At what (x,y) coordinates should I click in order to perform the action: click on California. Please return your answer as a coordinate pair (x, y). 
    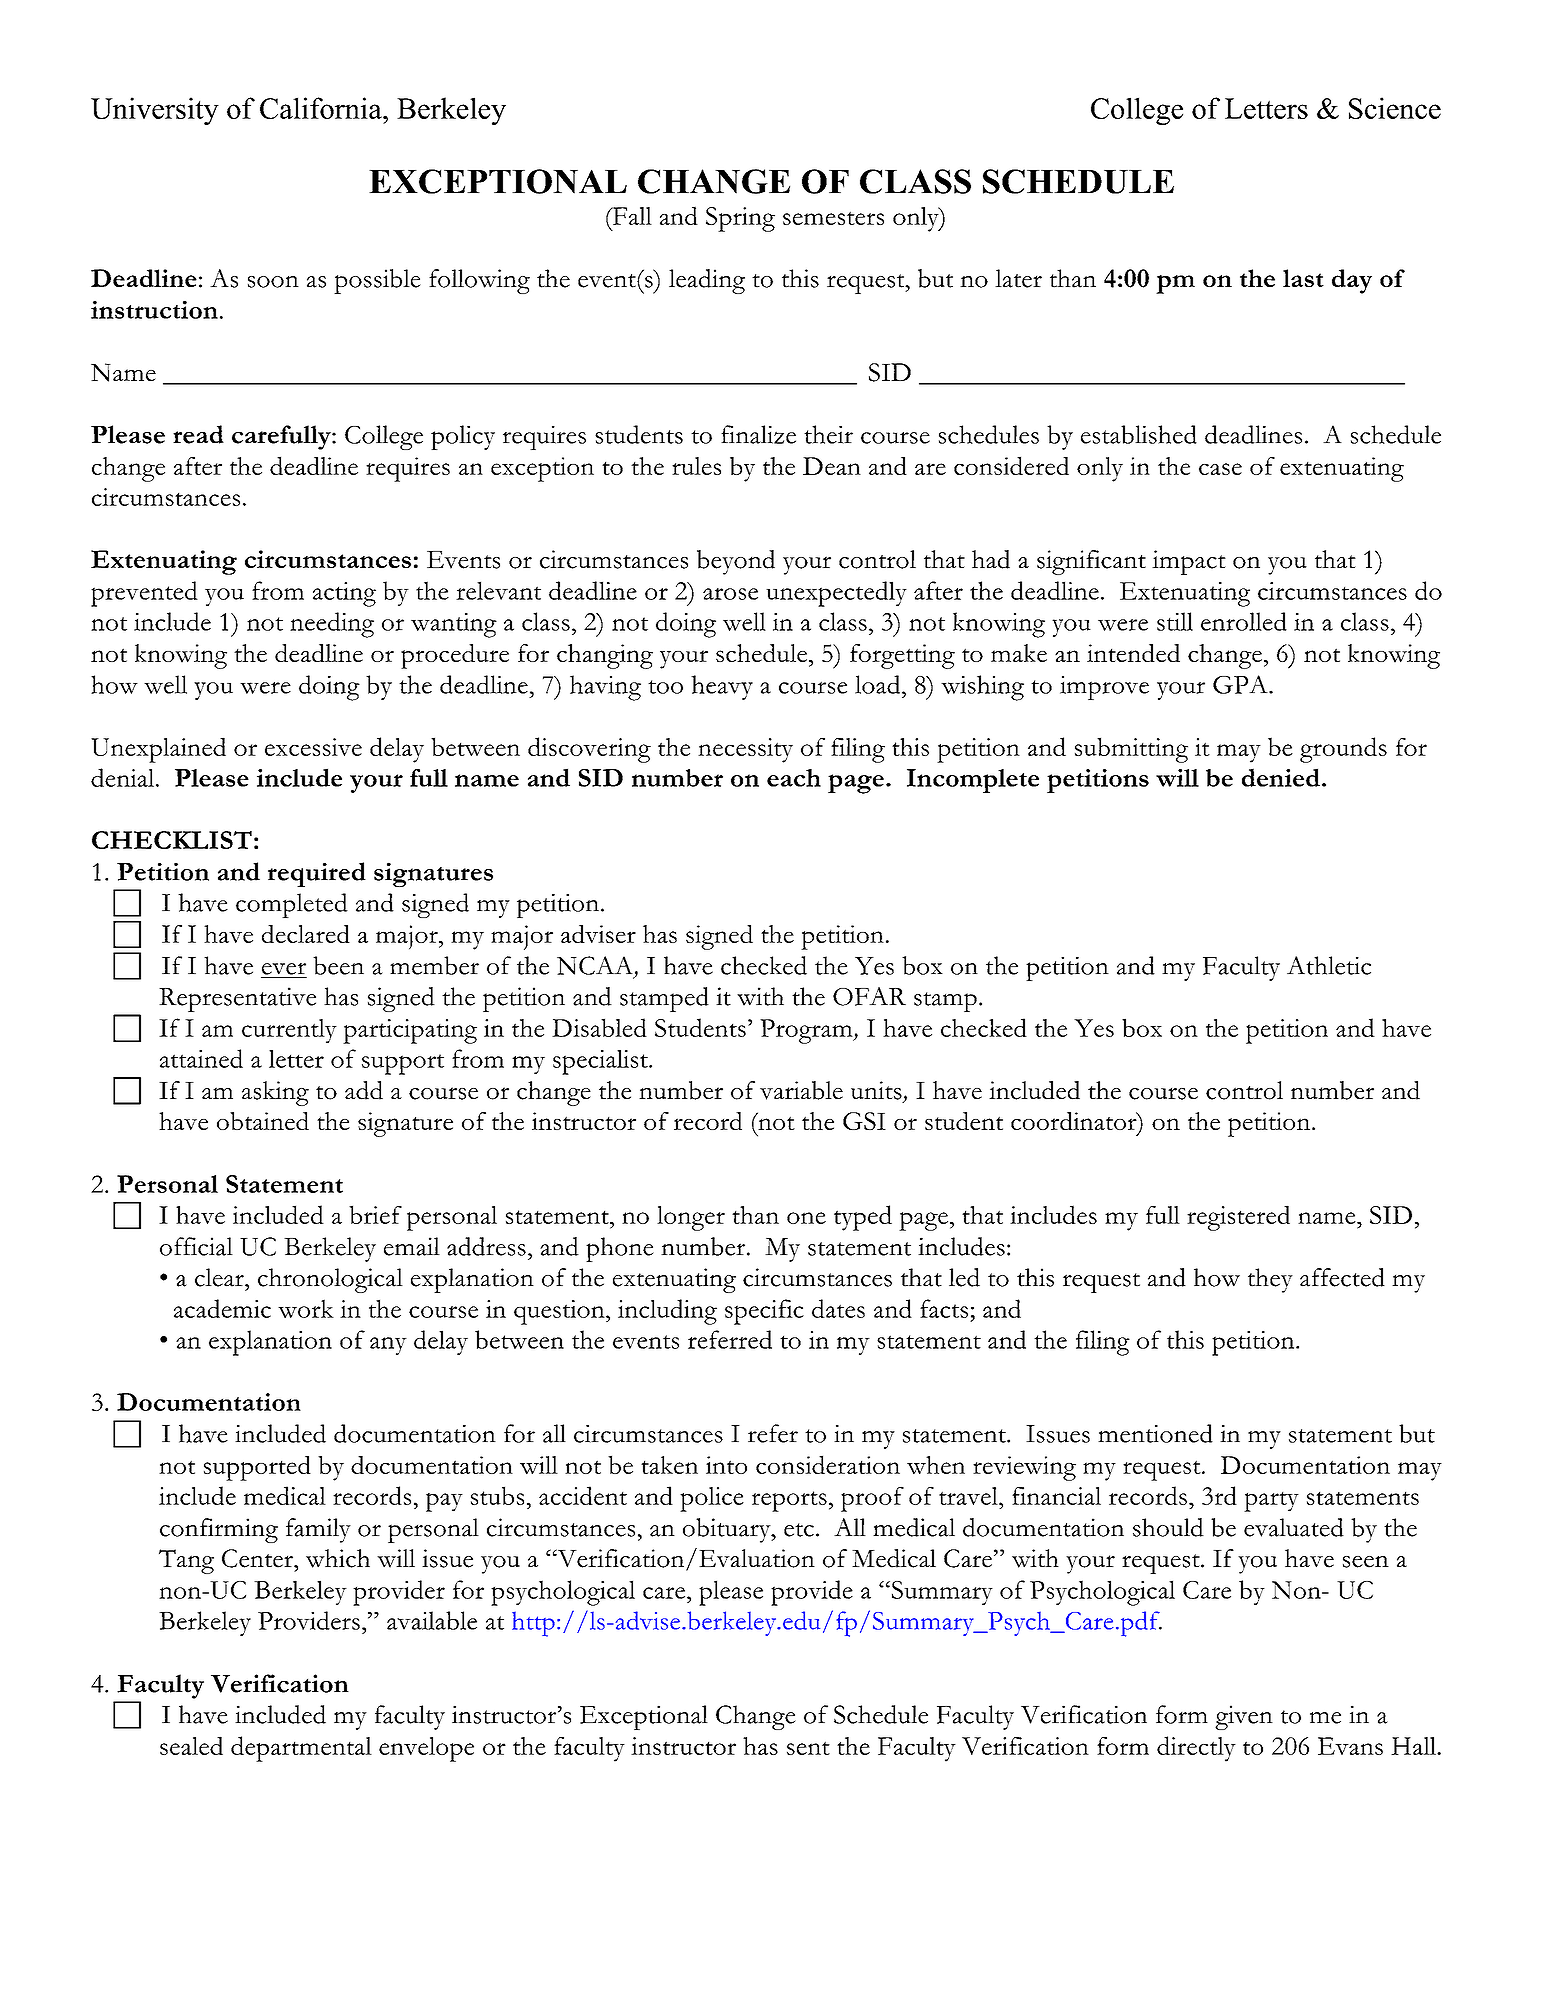
    Looking at the image, I should click on (322, 108).
